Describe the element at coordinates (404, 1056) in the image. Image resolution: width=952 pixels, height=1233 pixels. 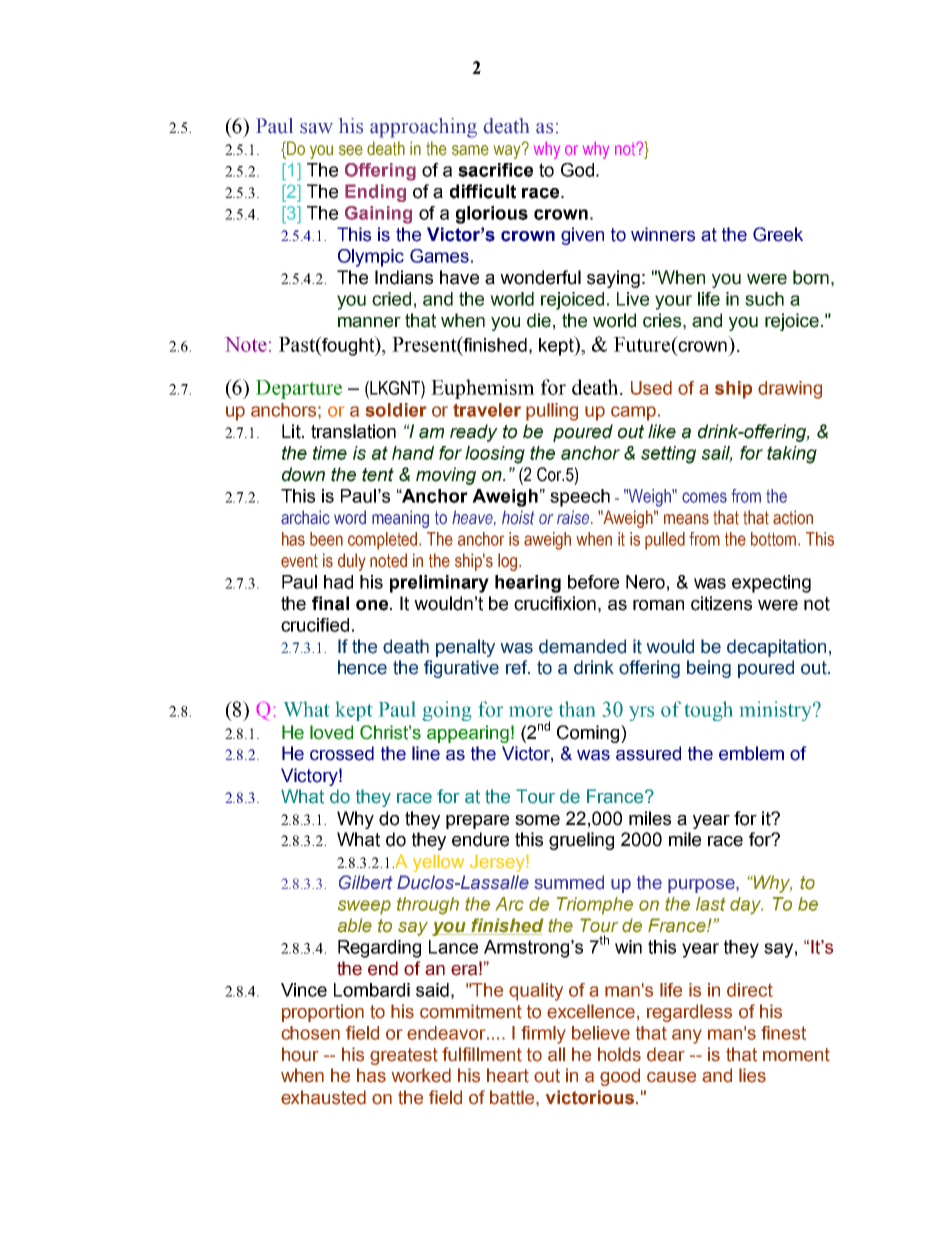
I see `greatest` at that location.
